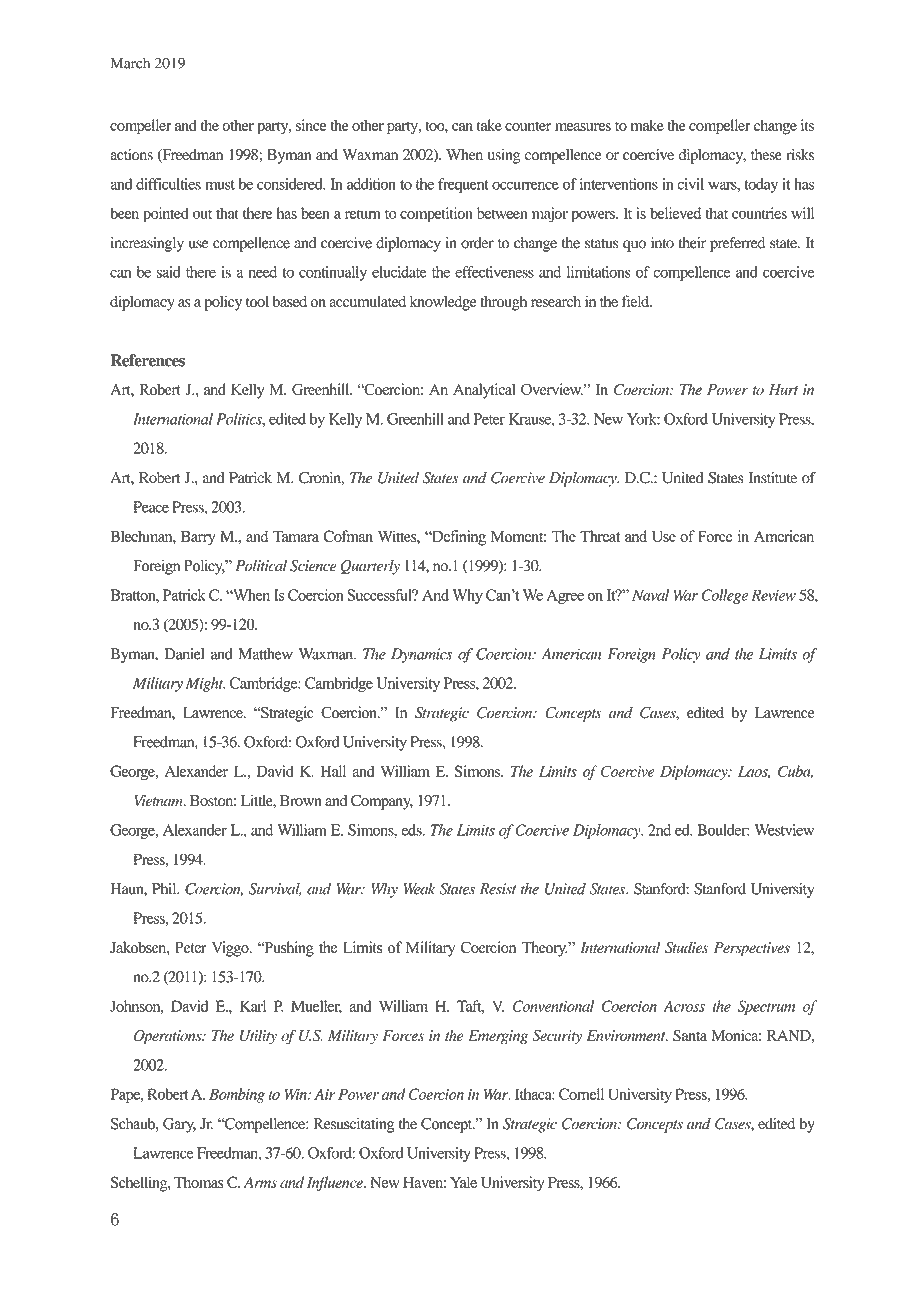  I want to click on March, so click(130, 63).
